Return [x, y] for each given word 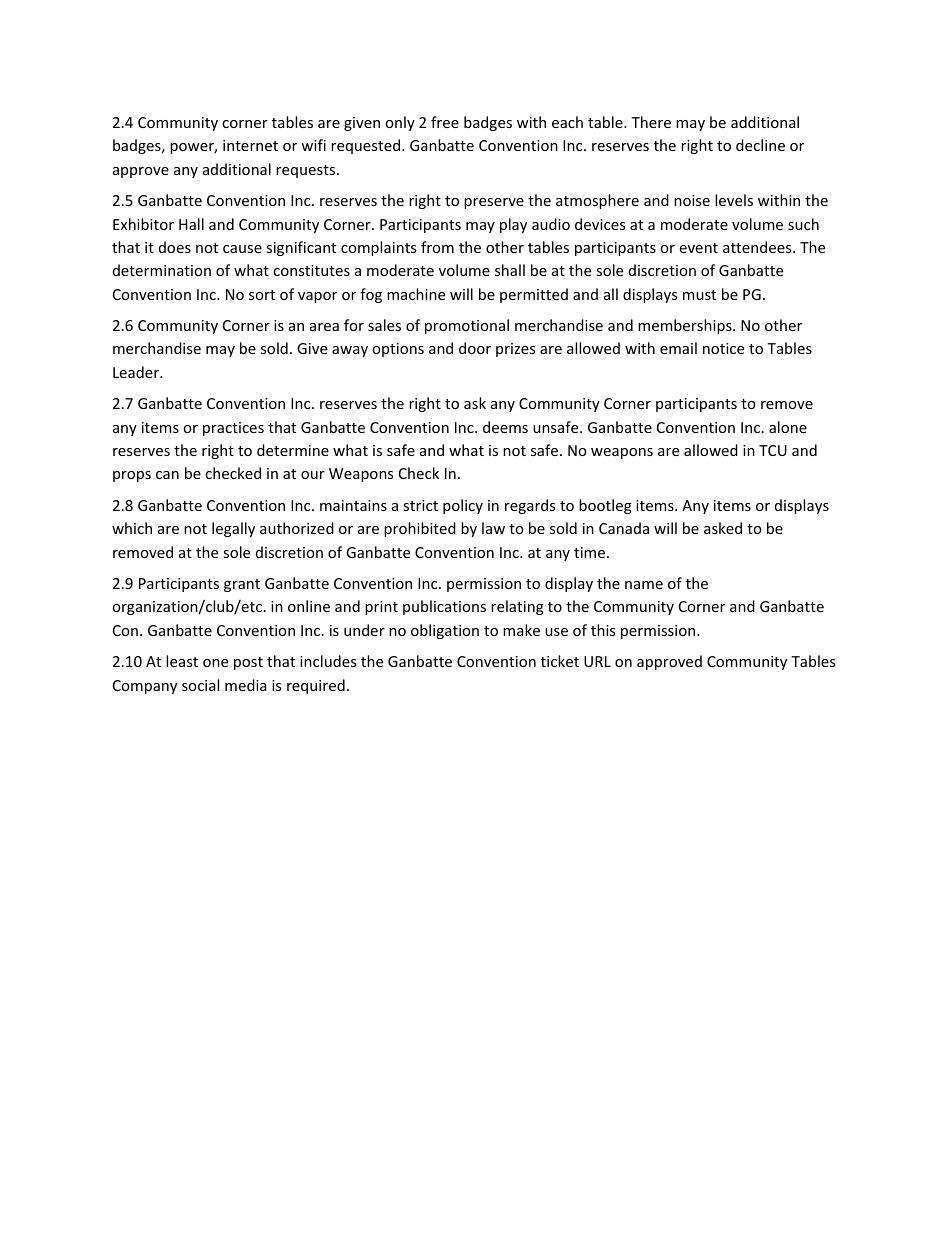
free [445, 122]
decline [760, 145]
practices [233, 429]
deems [505, 427]
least [182, 661]
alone [788, 427]
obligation [445, 631]
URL [597, 661]
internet [250, 145]
